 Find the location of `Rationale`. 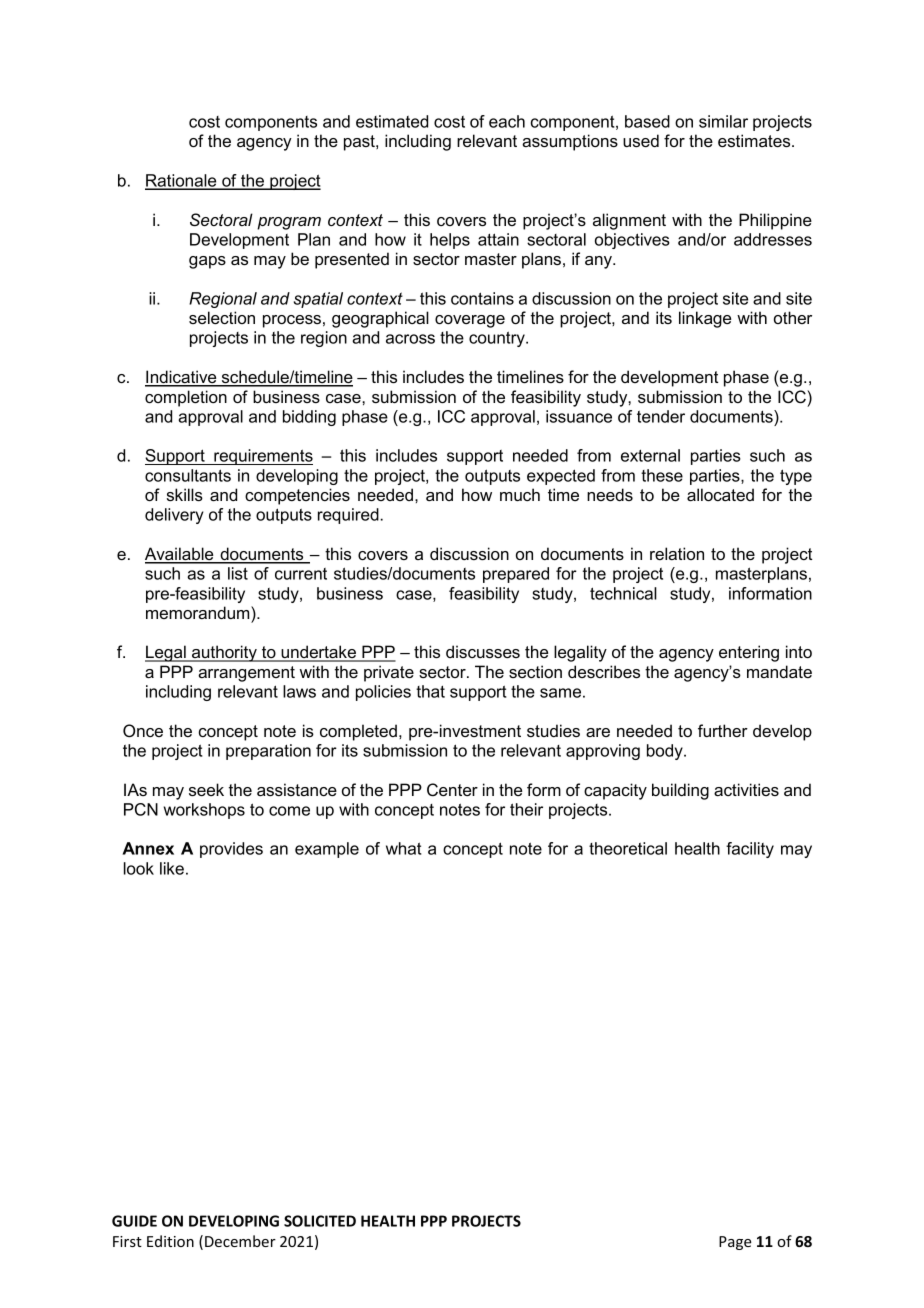

Rationale is located at coordinates (182, 181).
